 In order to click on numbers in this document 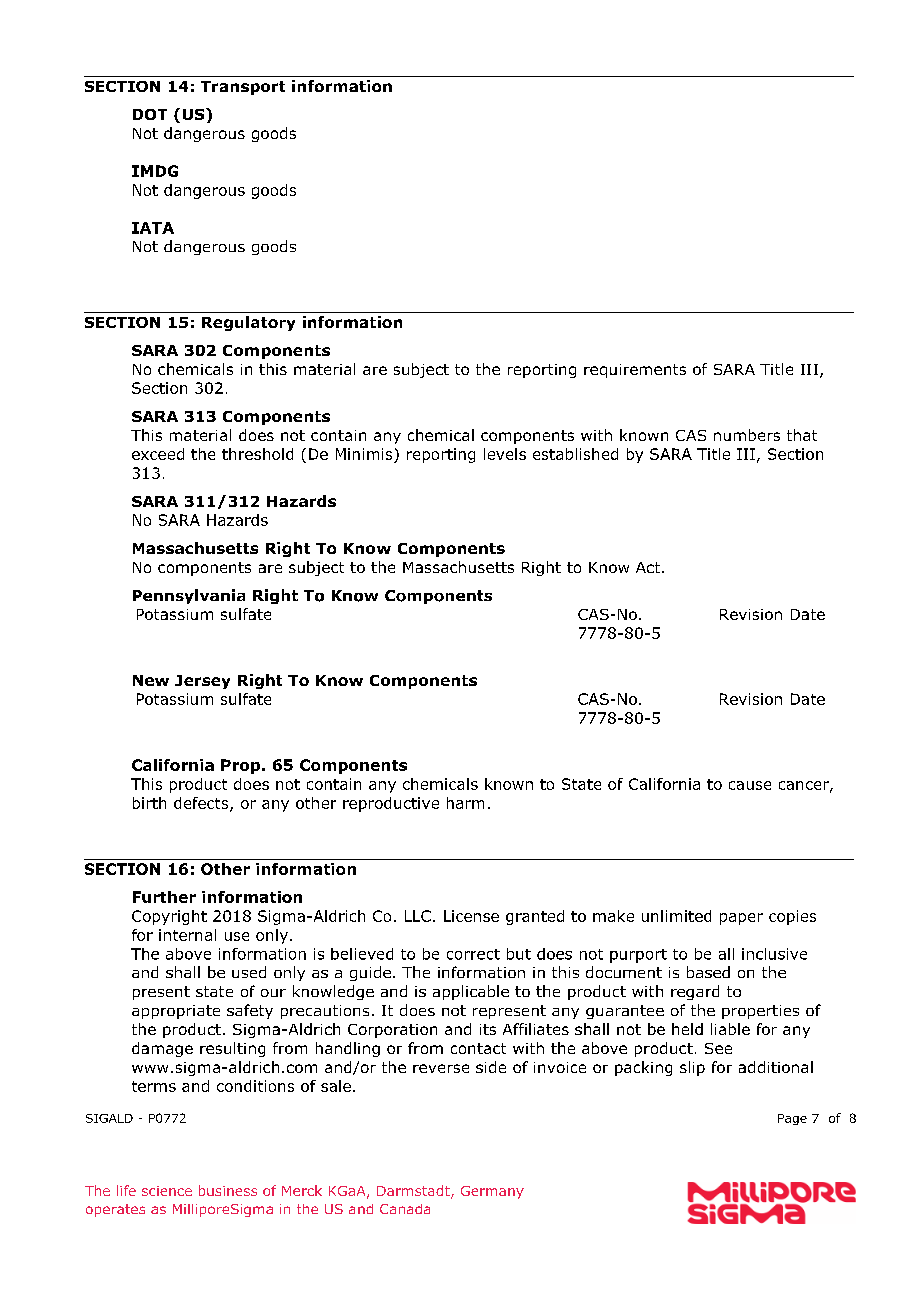, I will do `click(747, 435)`.
